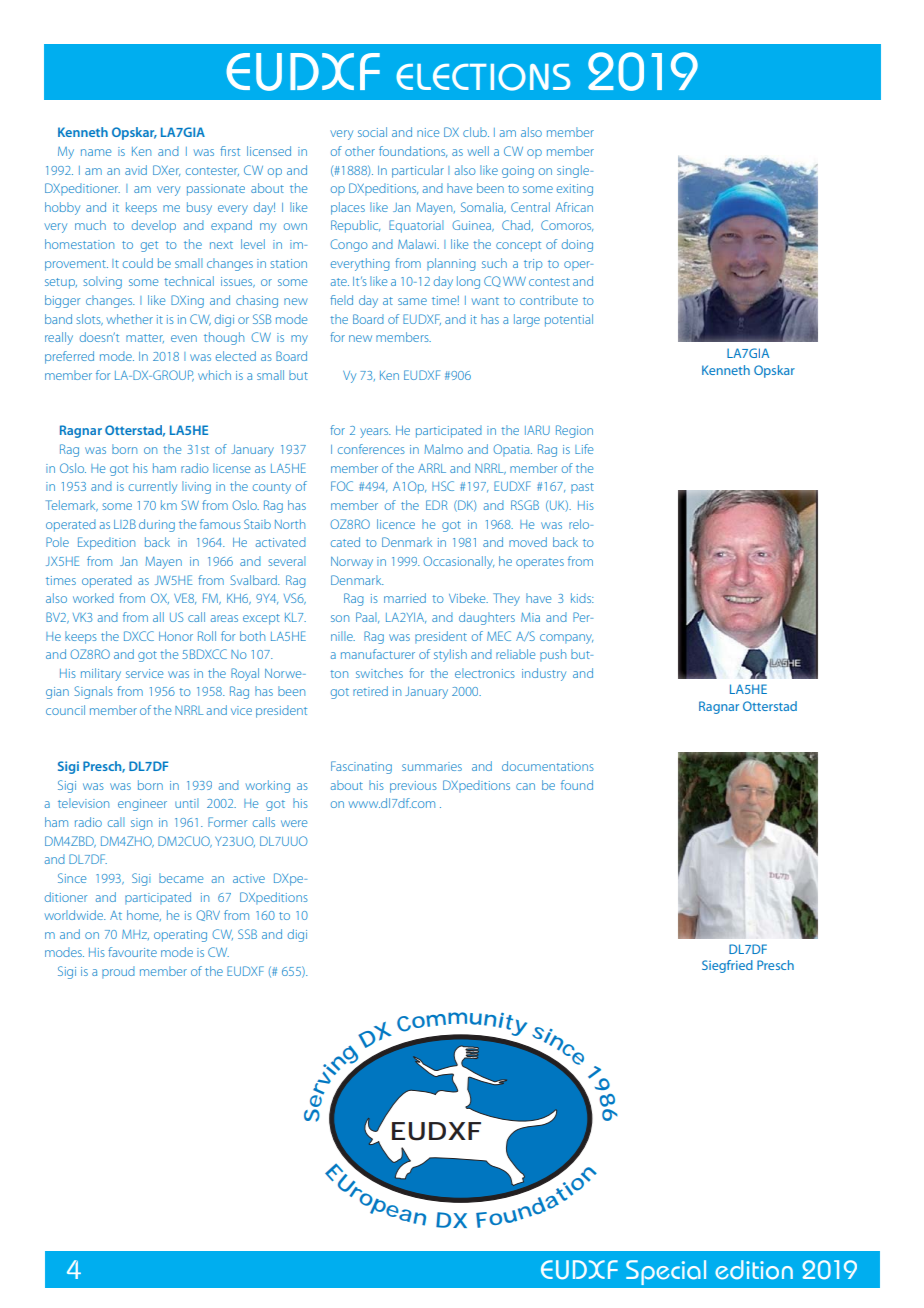  What do you see at coordinates (96, 152) in the document?
I see `name` at bounding box center [96, 152].
